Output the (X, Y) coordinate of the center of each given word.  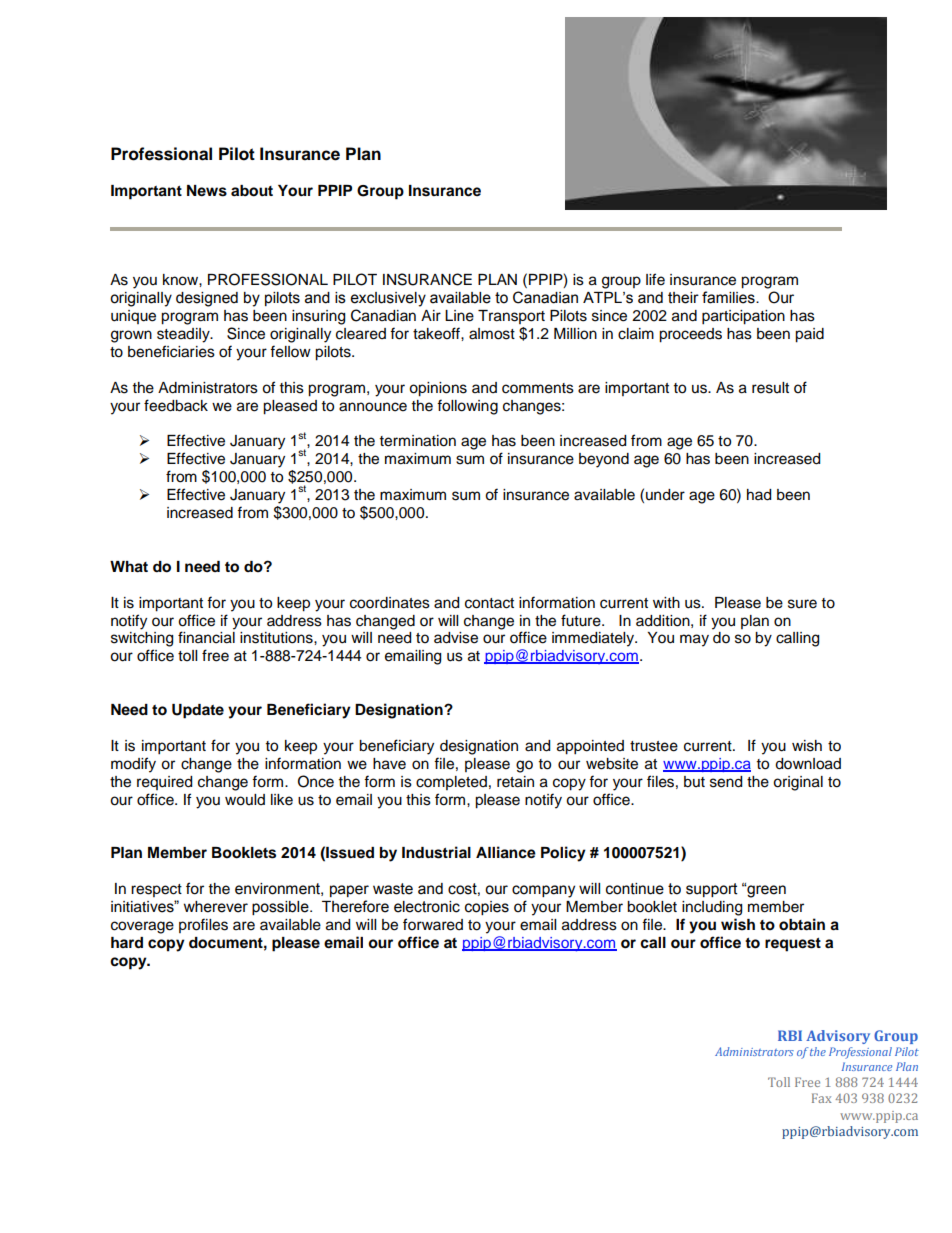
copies (487, 908)
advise (456, 638)
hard (127, 943)
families (729, 297)
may (694, 640)
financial (206, 637)
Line (459, 316)
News (207, 191)
